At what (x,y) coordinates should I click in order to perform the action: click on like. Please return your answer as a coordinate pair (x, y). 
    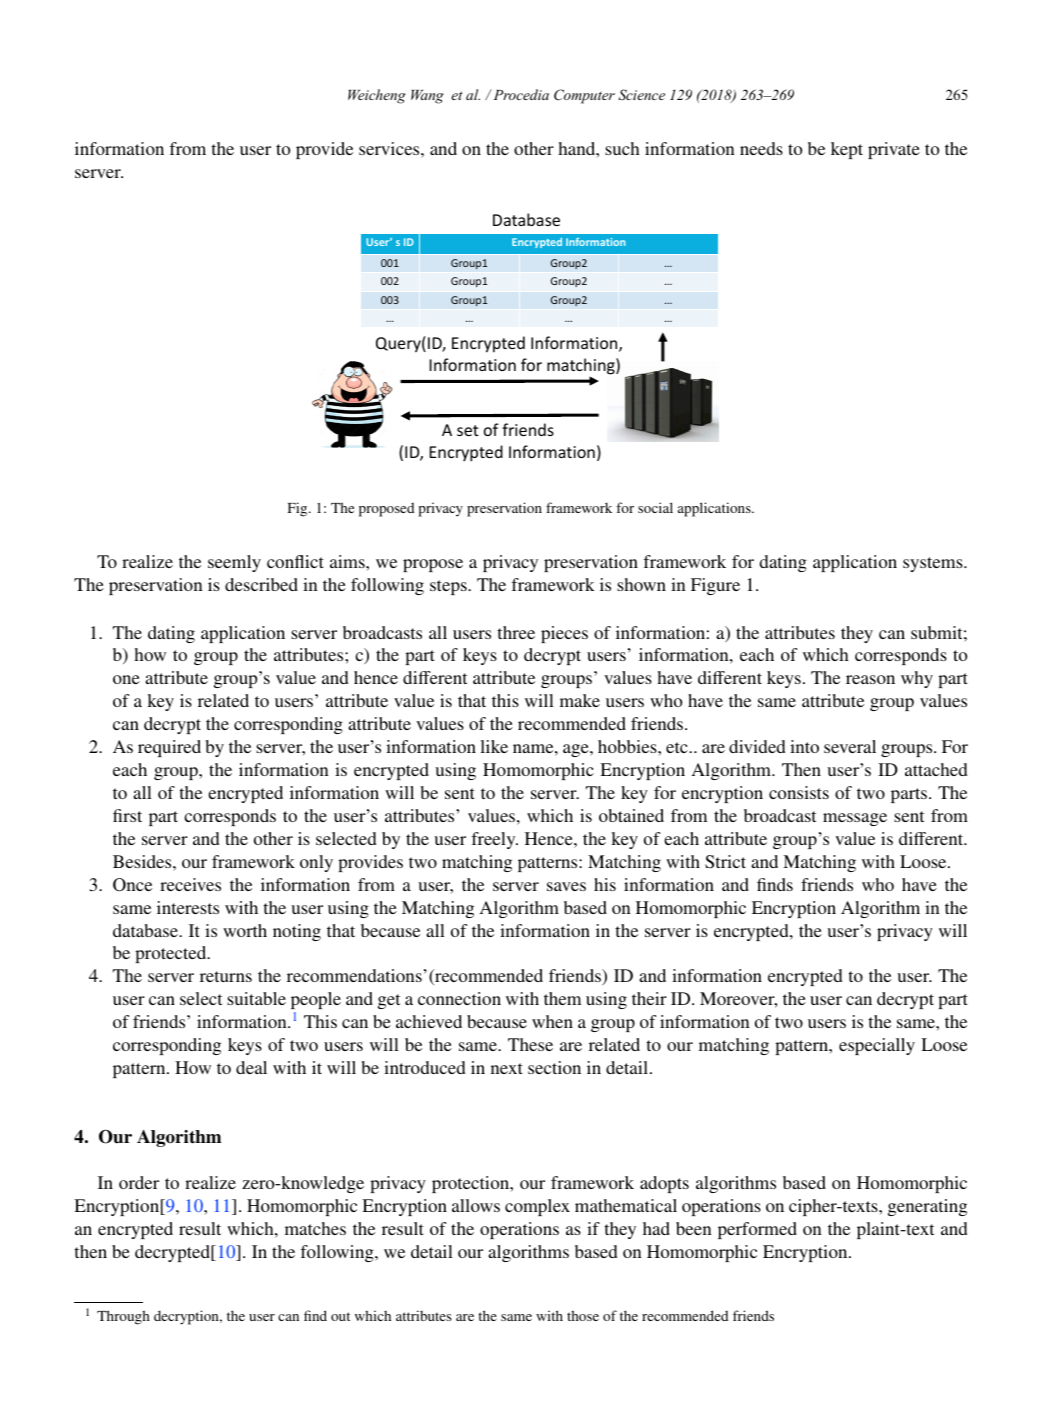
    Looking at the image, I should click on (494, 746).
